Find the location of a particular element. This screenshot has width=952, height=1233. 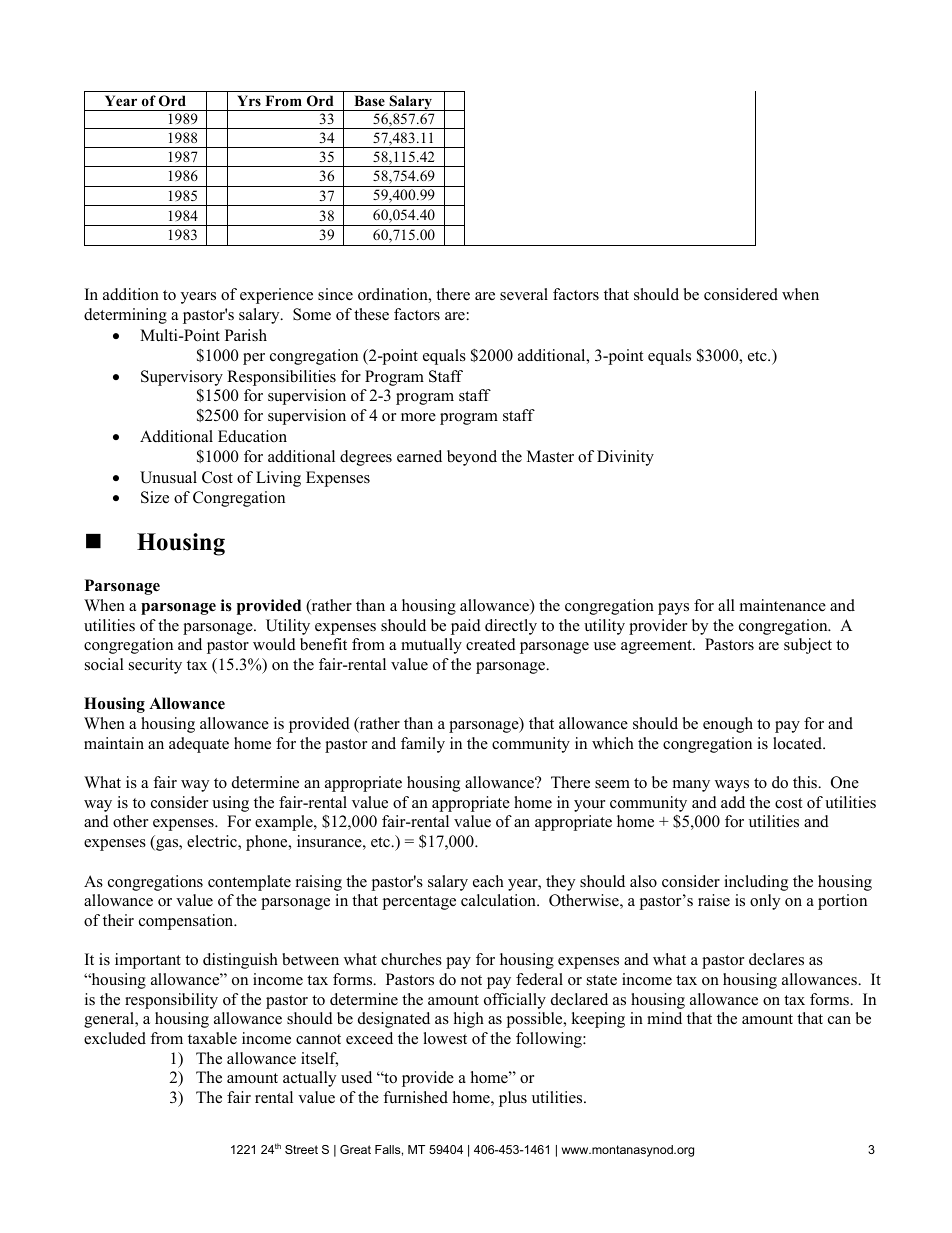

mind is located at coordinates (664, 1018).
